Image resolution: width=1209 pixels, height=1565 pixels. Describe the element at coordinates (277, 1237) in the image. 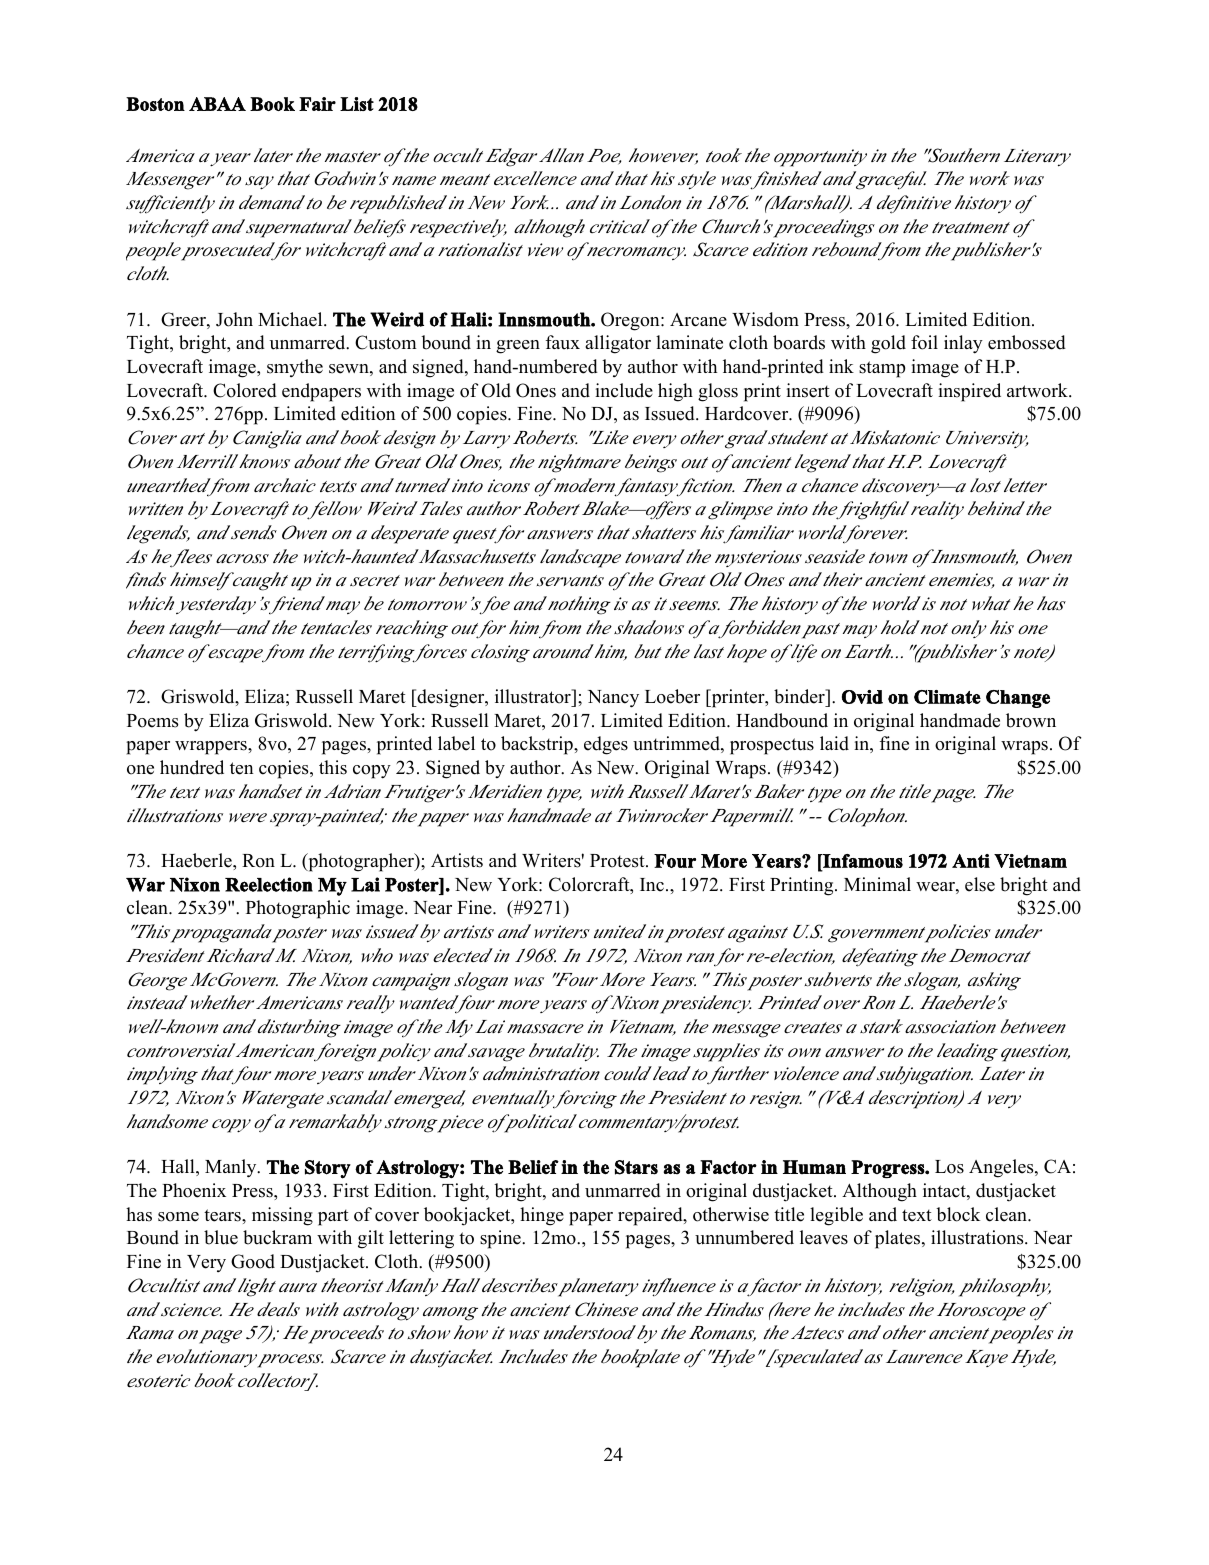

I see `buckram` at that location.
